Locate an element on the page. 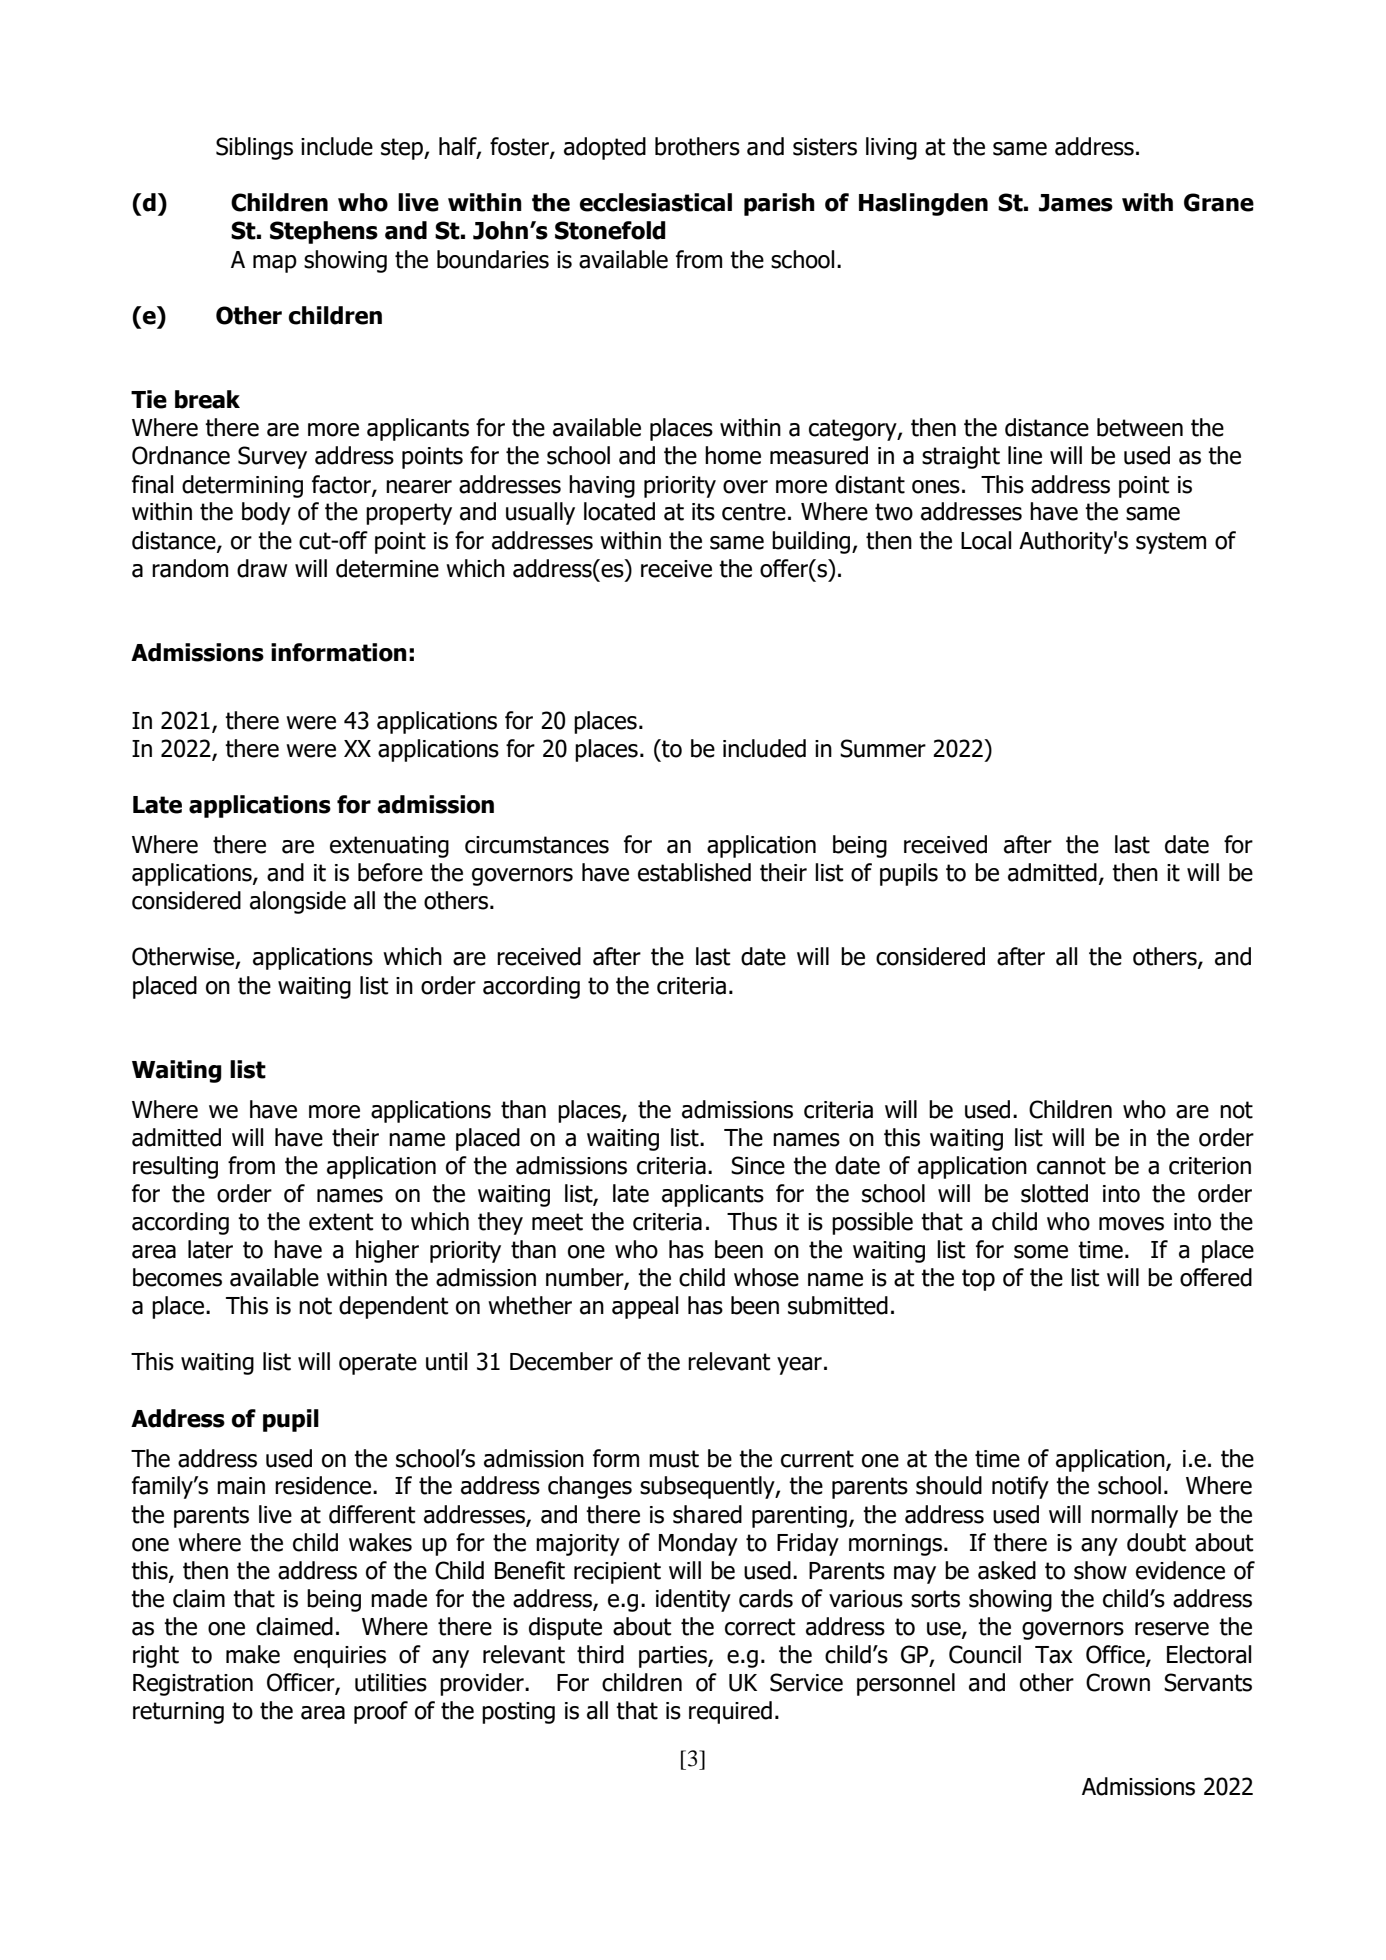  Tax is located at coordinates (1054, 1655).
